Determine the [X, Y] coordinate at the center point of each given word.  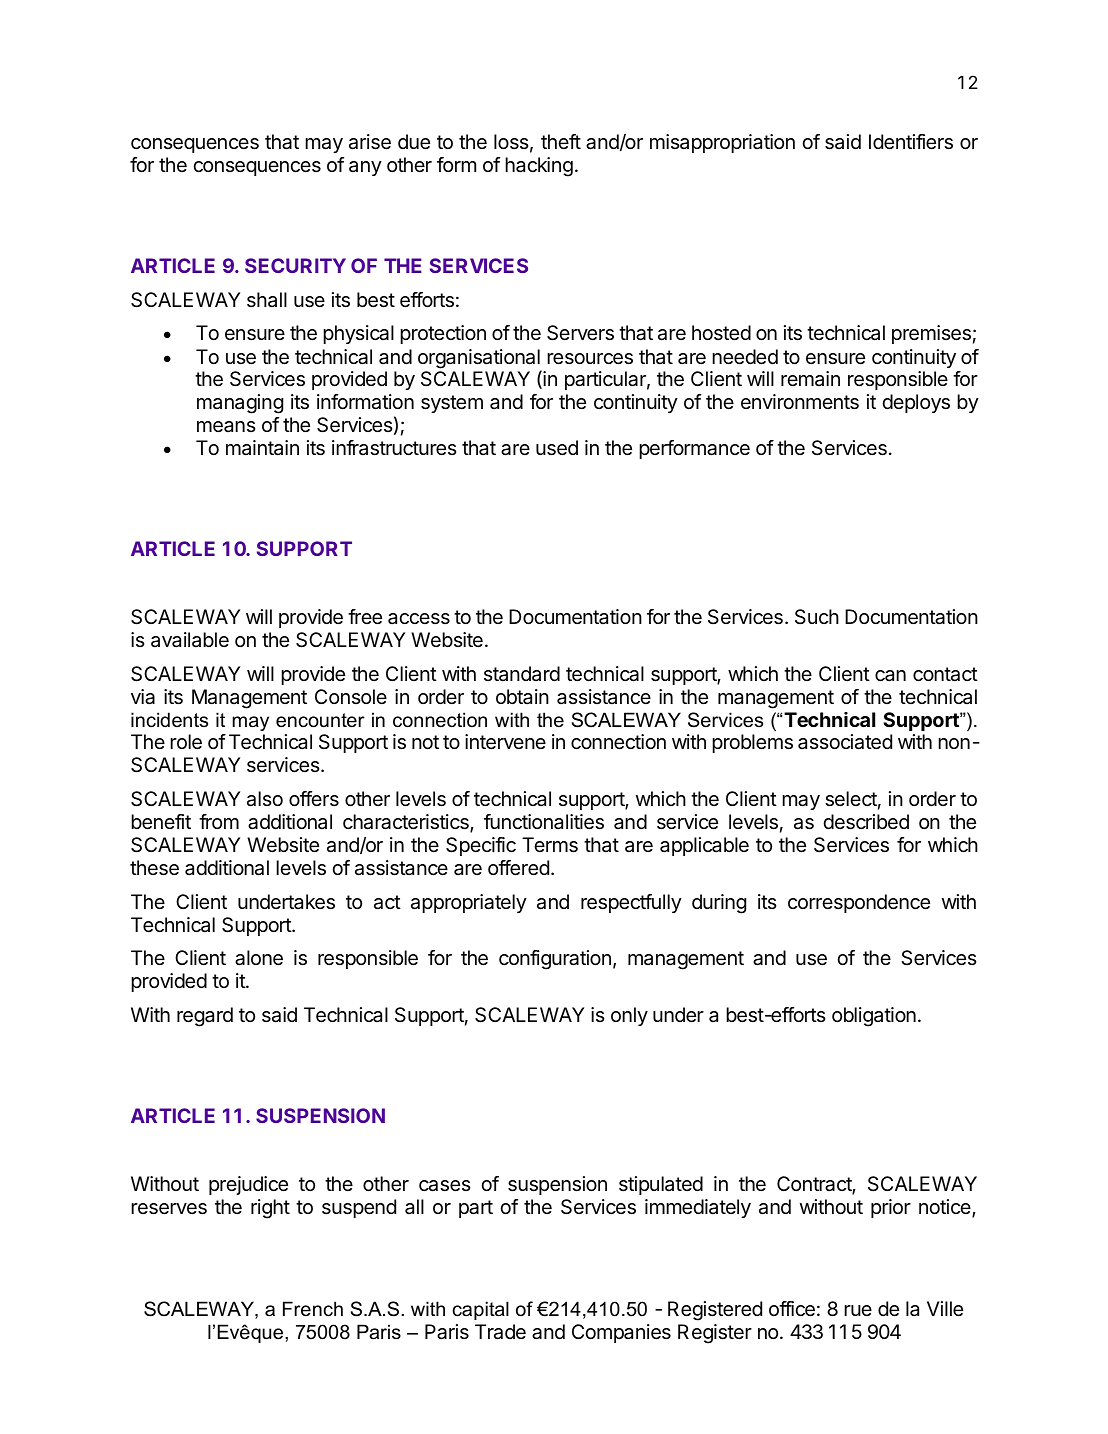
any [365, 168]
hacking [539, 167]
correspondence [859, 903]
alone [259, 958]
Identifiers [911, 142]
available [190, 640]
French [313, 1309]
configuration [555, 960]
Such [817, 617]
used [557, 448]
